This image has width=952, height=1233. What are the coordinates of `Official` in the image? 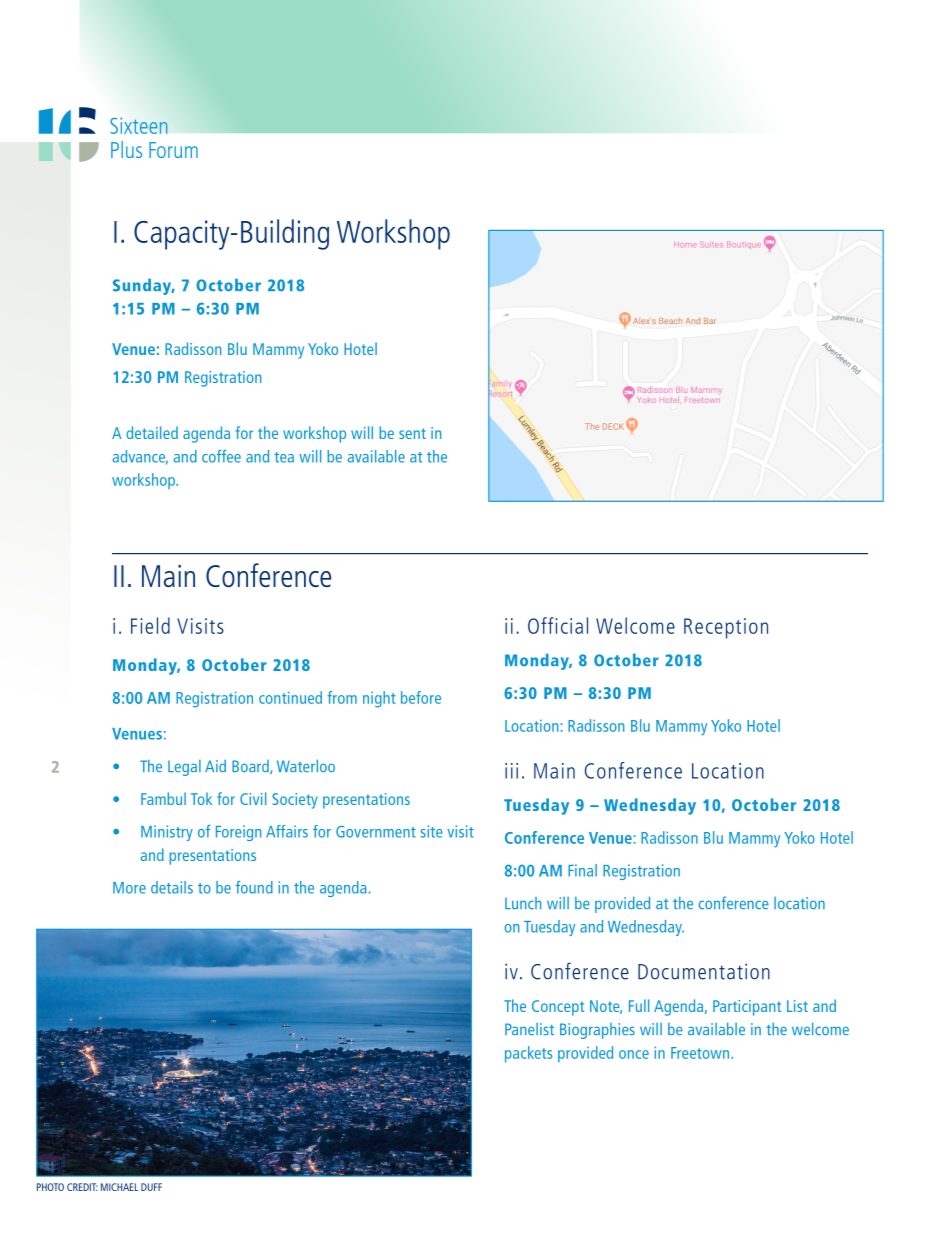 It's located at (558, 625).
